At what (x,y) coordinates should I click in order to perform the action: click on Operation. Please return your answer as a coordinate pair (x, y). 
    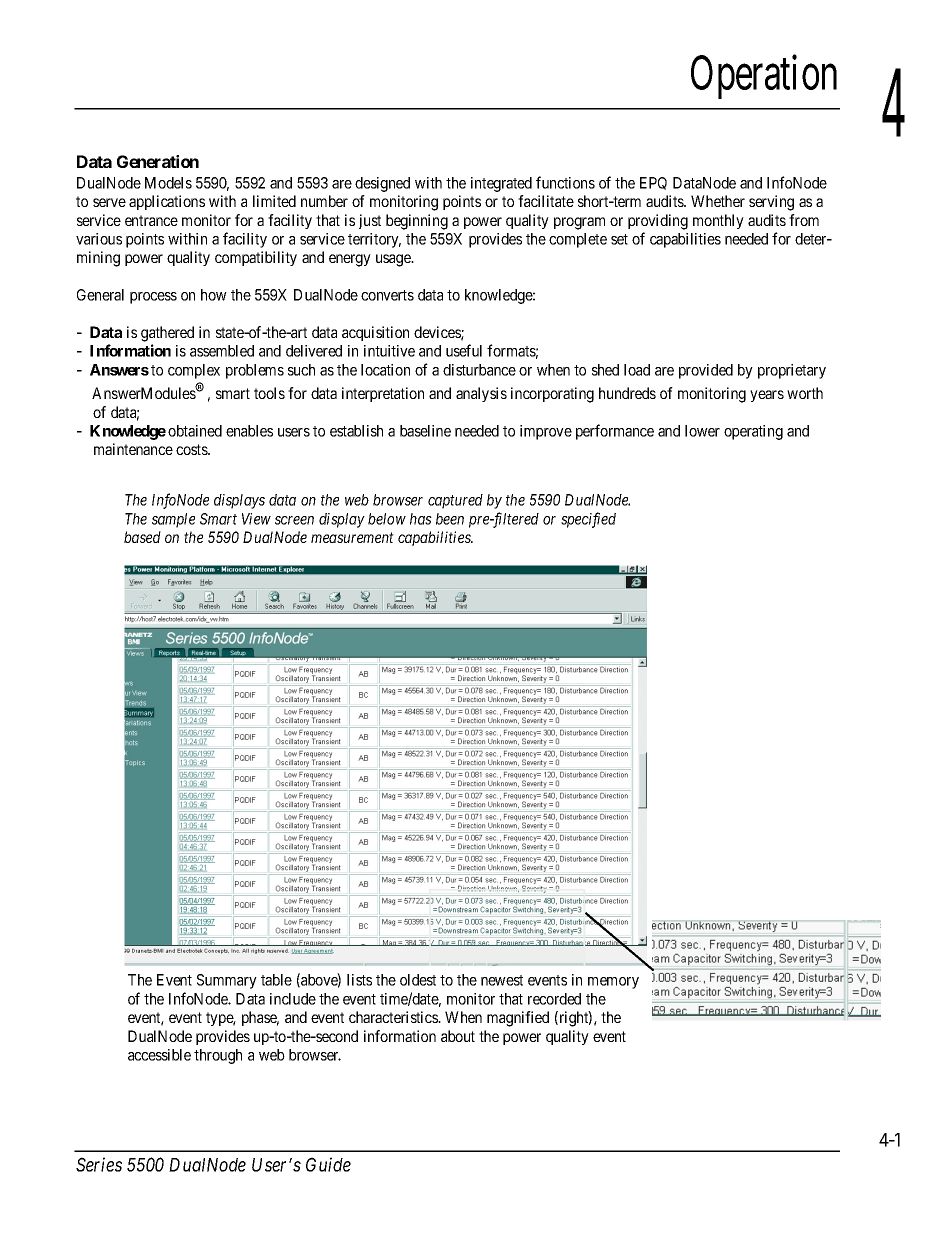
    Looking at the image, I should click on (764, 77).
